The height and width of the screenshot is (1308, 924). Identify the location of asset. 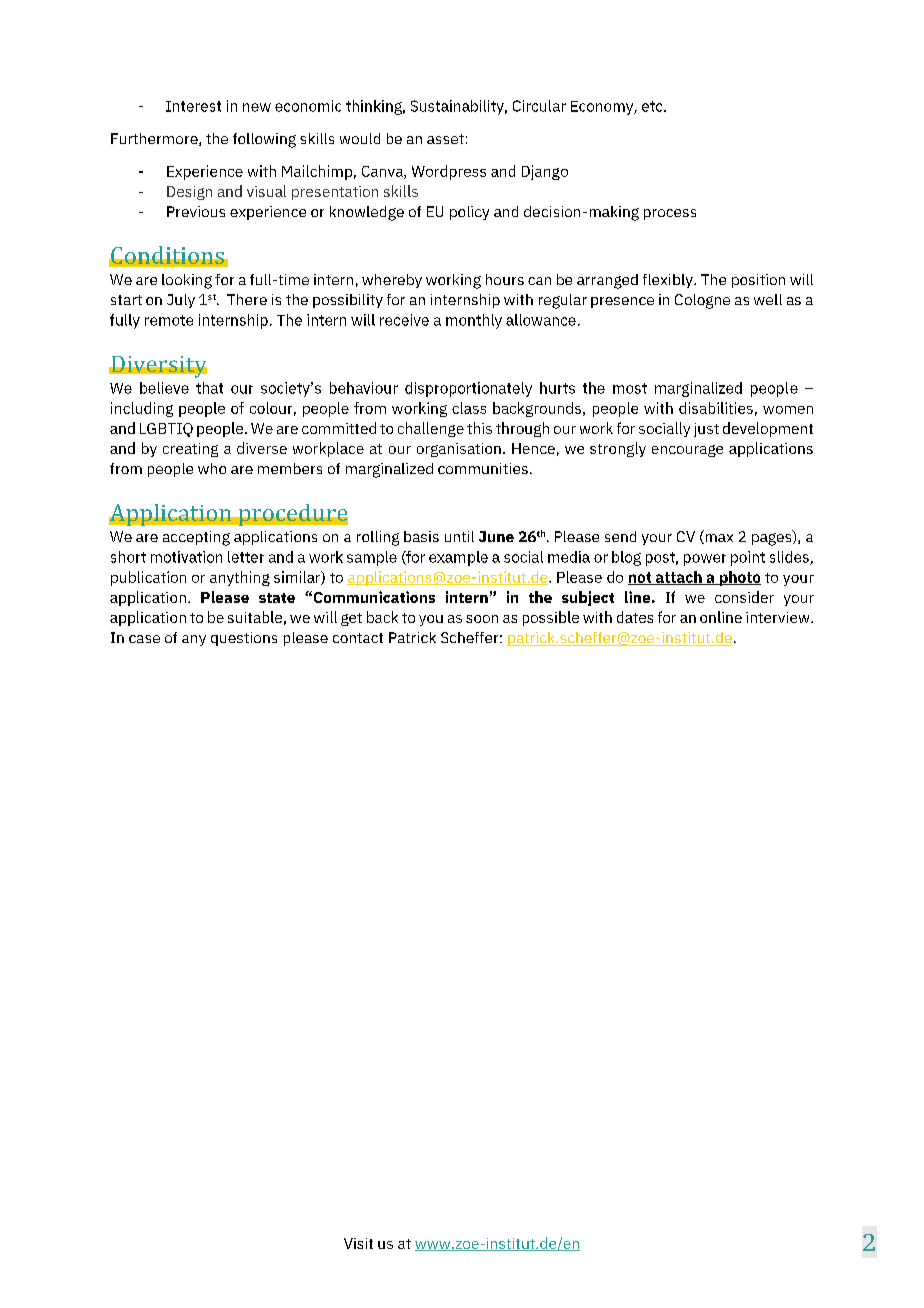
(445, 139).
